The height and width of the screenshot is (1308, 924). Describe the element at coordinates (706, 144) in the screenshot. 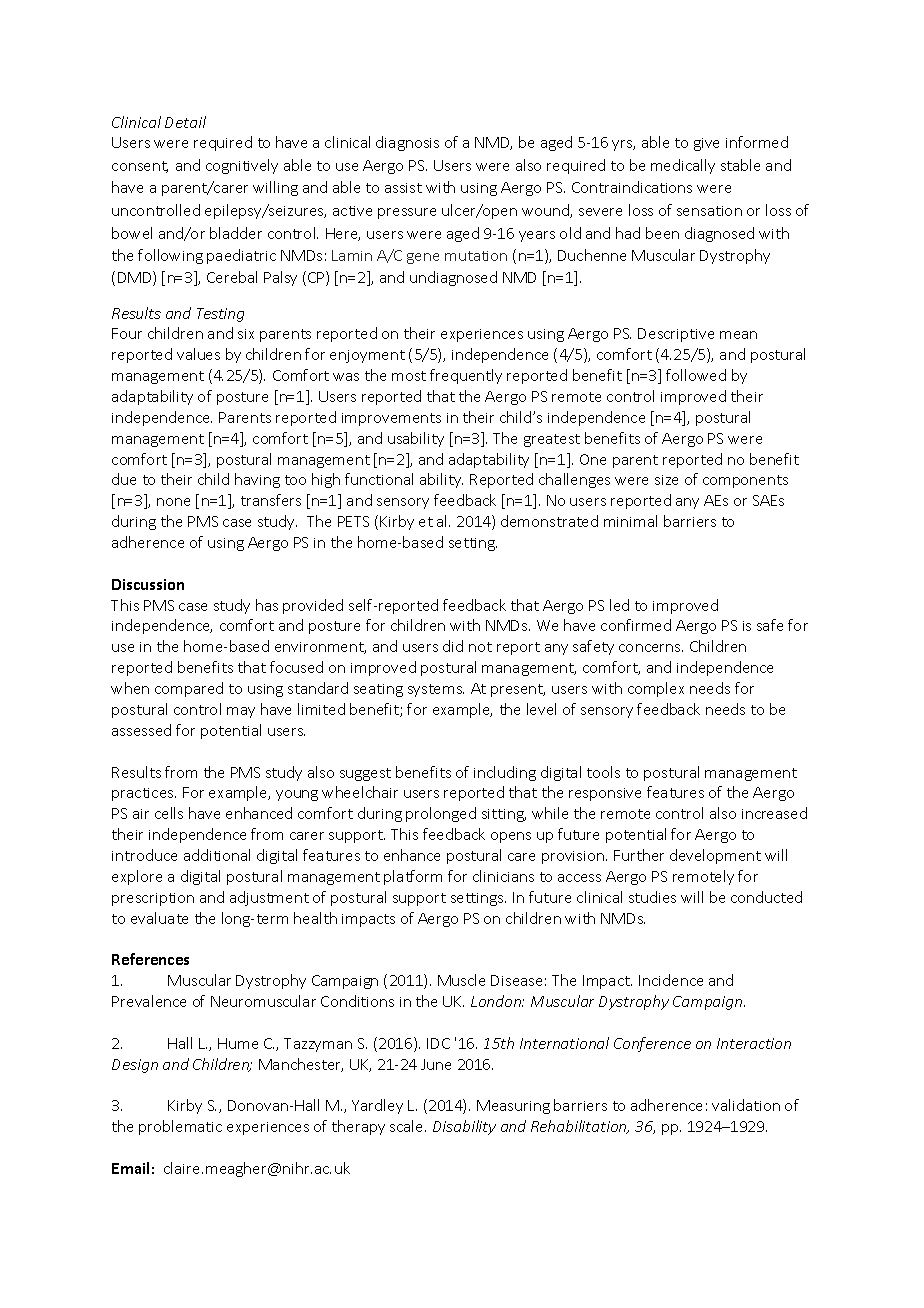

I see `give` at that location.
